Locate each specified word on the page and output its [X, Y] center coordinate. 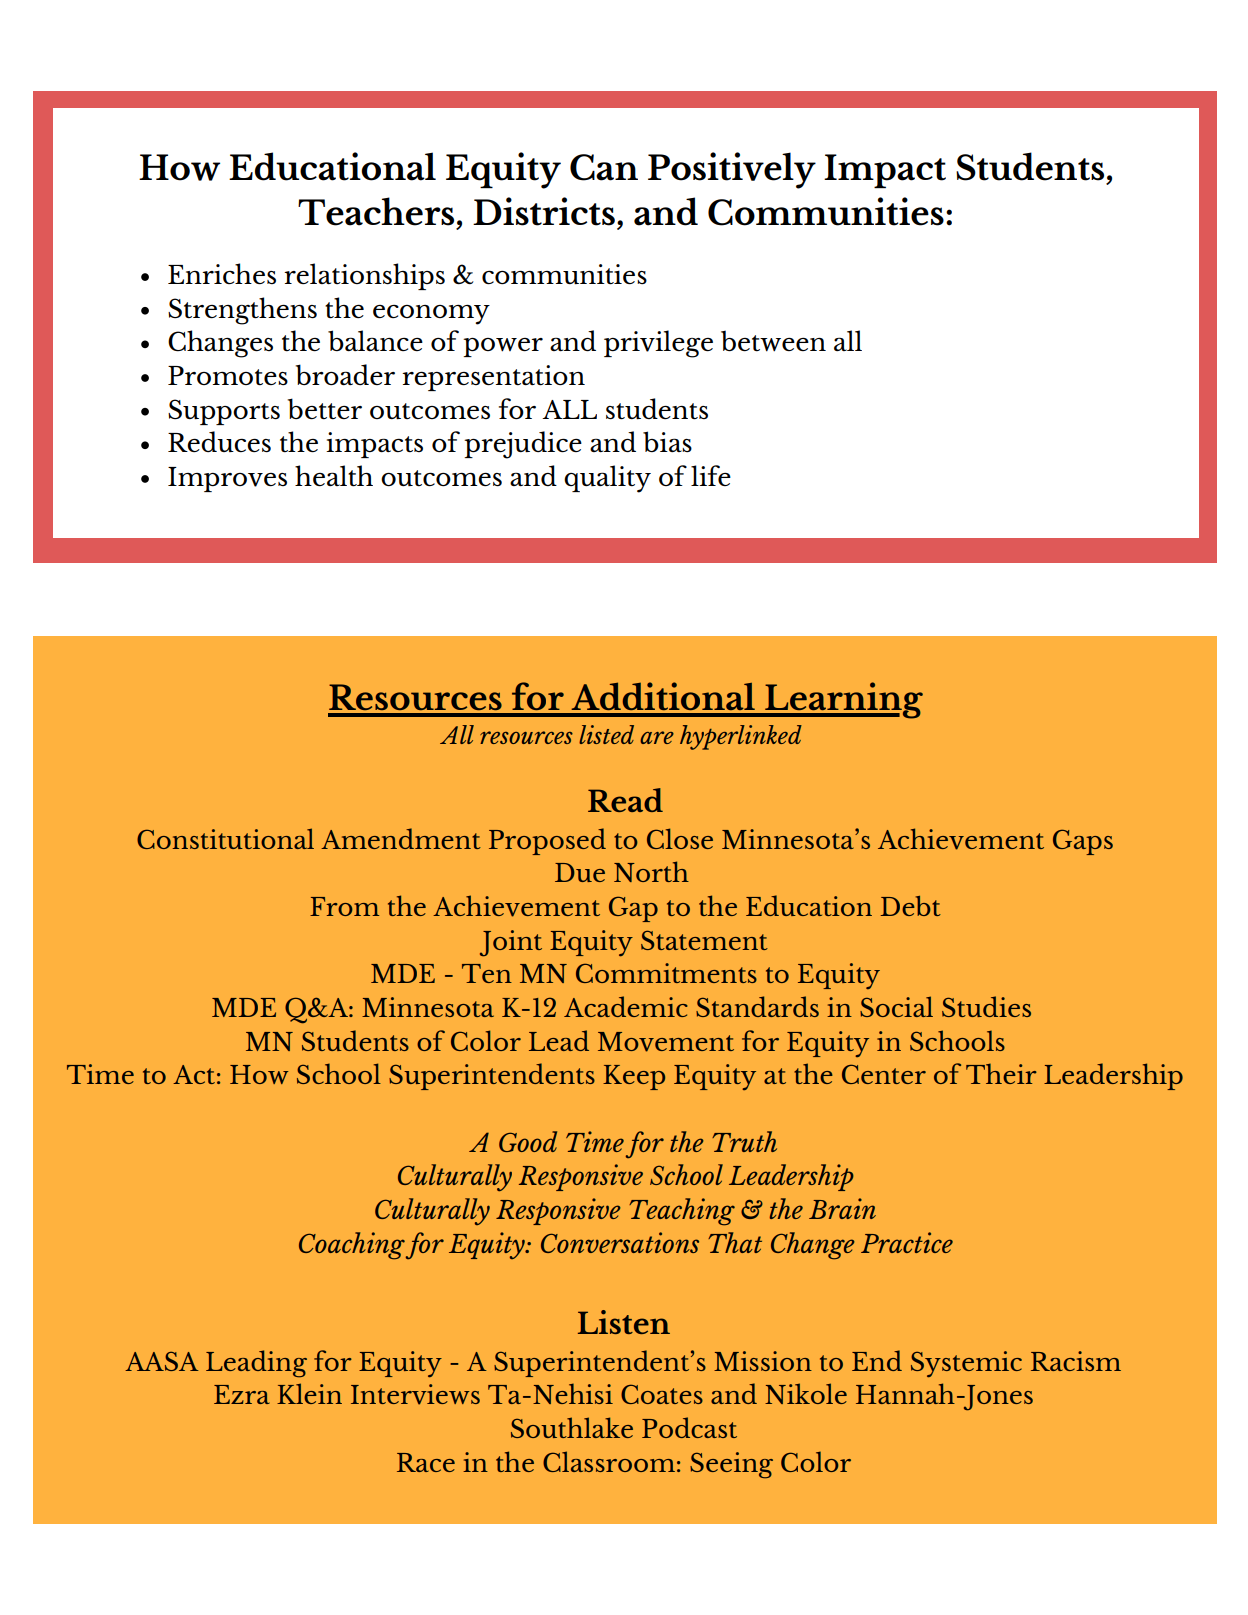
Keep [634, 1077]
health [334, 476]
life [711, 475]
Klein [309, 1393]
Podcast [689, 1427]
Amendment [401, 838]
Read [625, 800]
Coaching [352, 1246]
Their [1001, 1073]
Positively [732, 170]
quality [607, 479]
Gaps [1083, 842]
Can [604, 167]
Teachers [376, 211]
